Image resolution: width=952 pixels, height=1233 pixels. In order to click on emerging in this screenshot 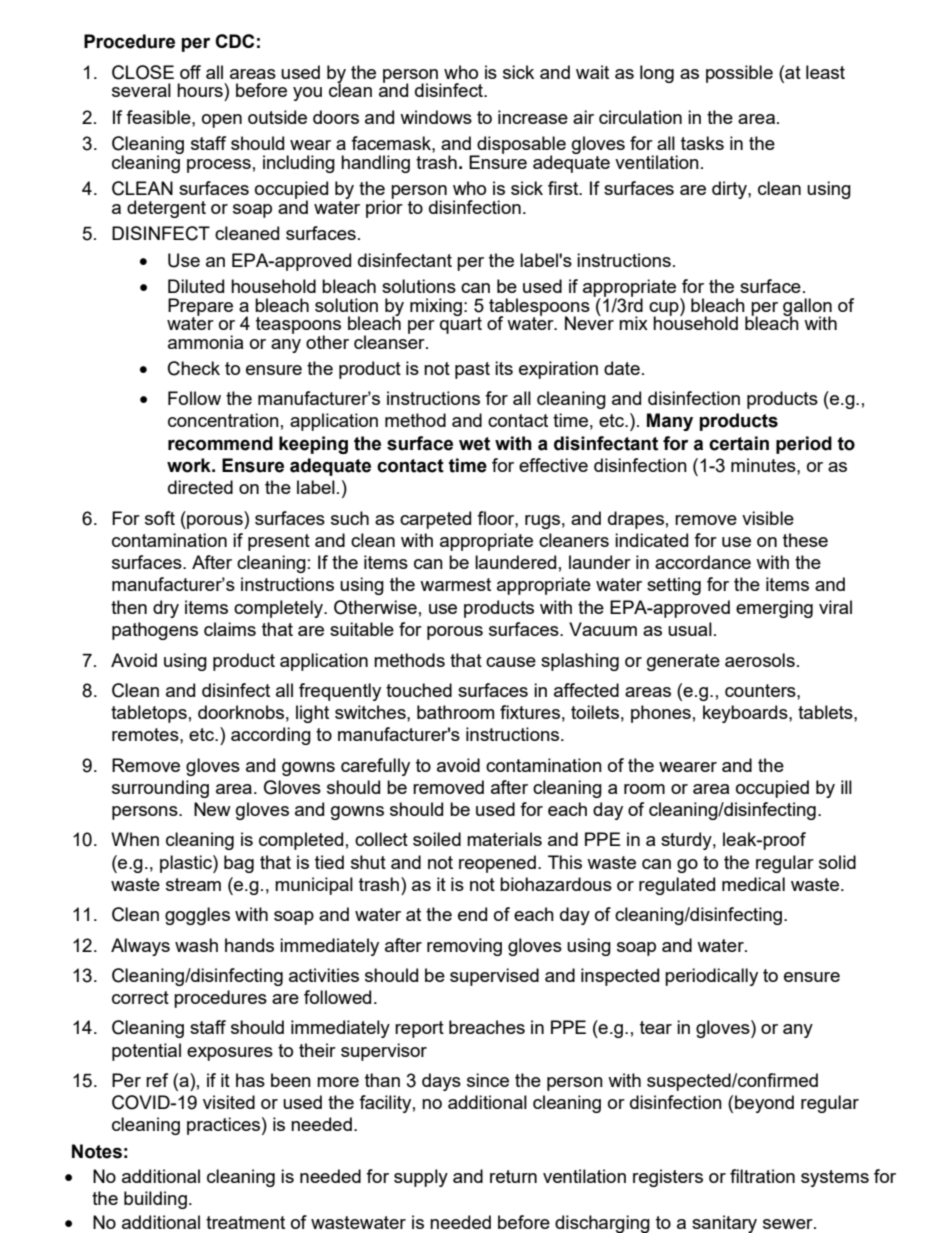, I will do `click(774, 609)`.
